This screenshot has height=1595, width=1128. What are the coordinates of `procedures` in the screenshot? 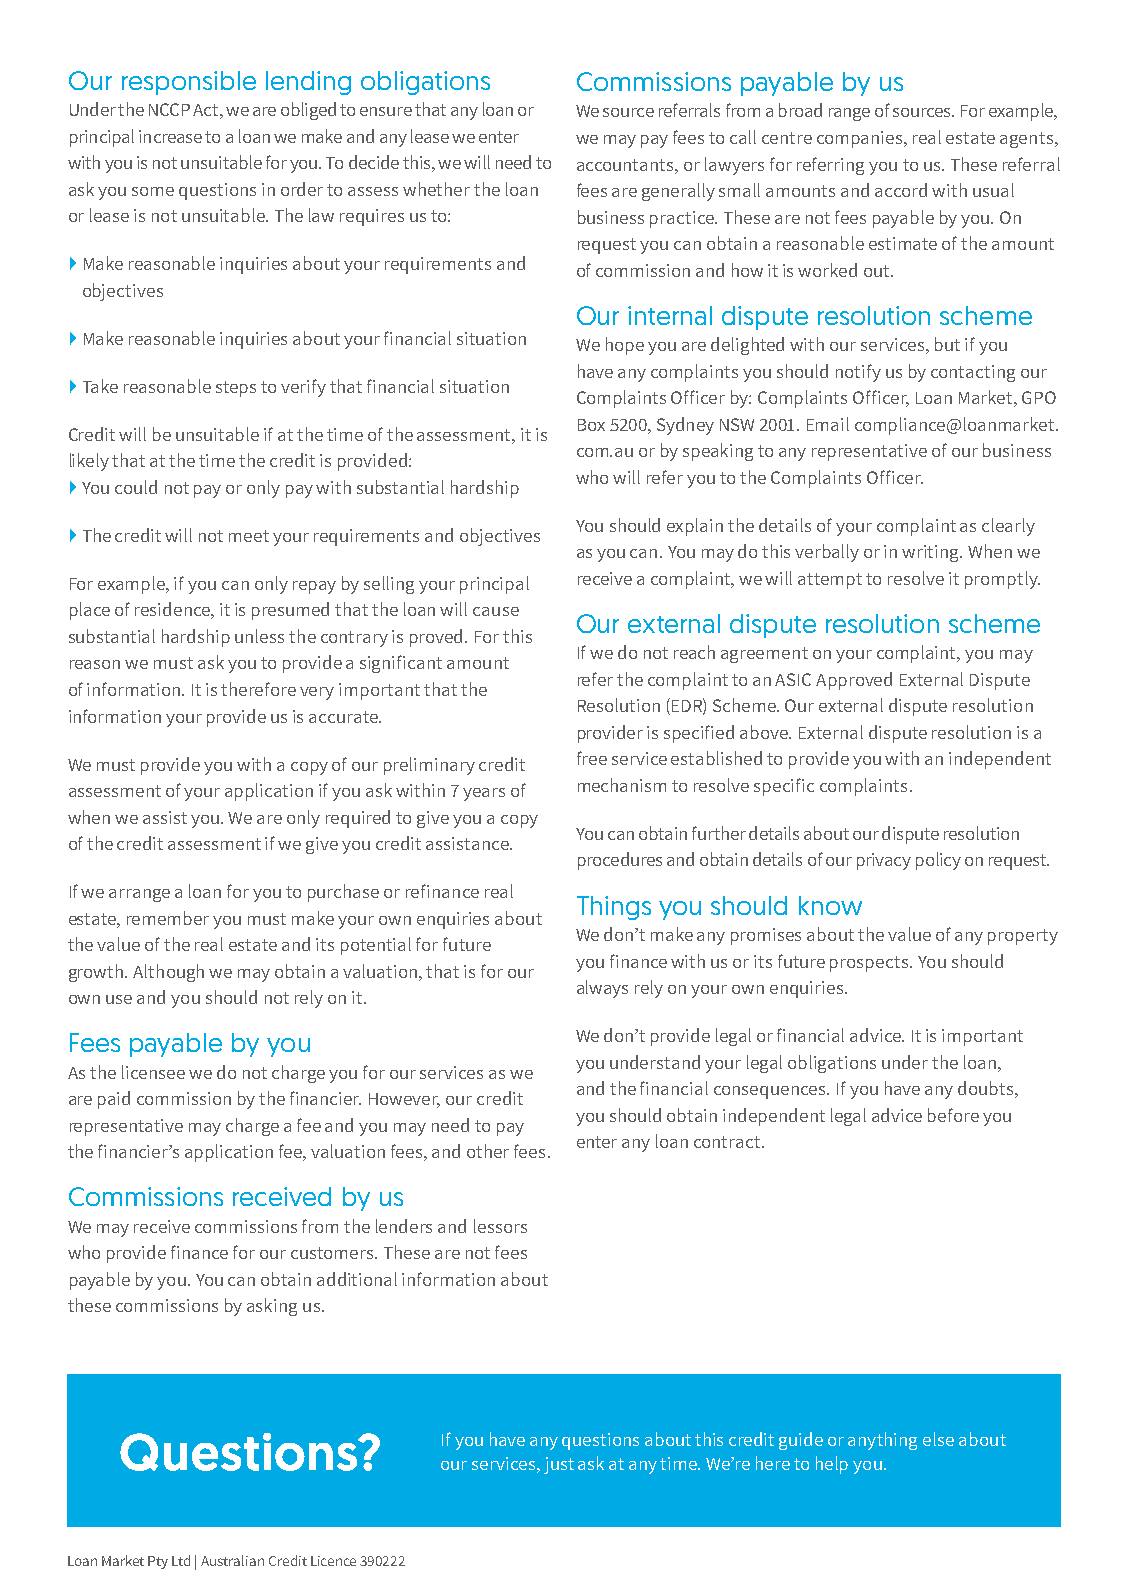 It's located at (620, 861).
